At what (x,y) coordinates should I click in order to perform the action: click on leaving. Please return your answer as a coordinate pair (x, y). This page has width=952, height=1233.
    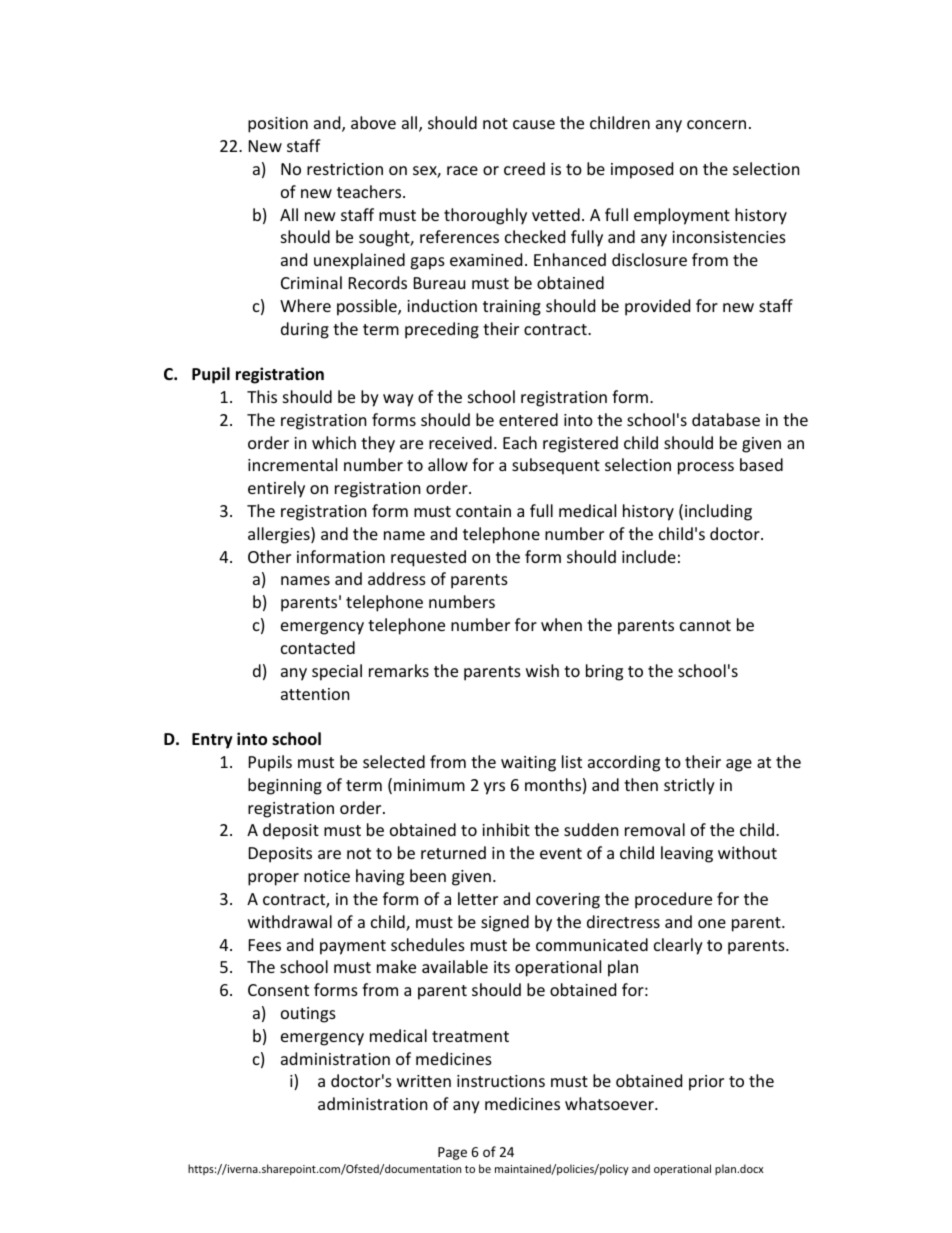
    Looking at the image, I should click on (687, 854).
